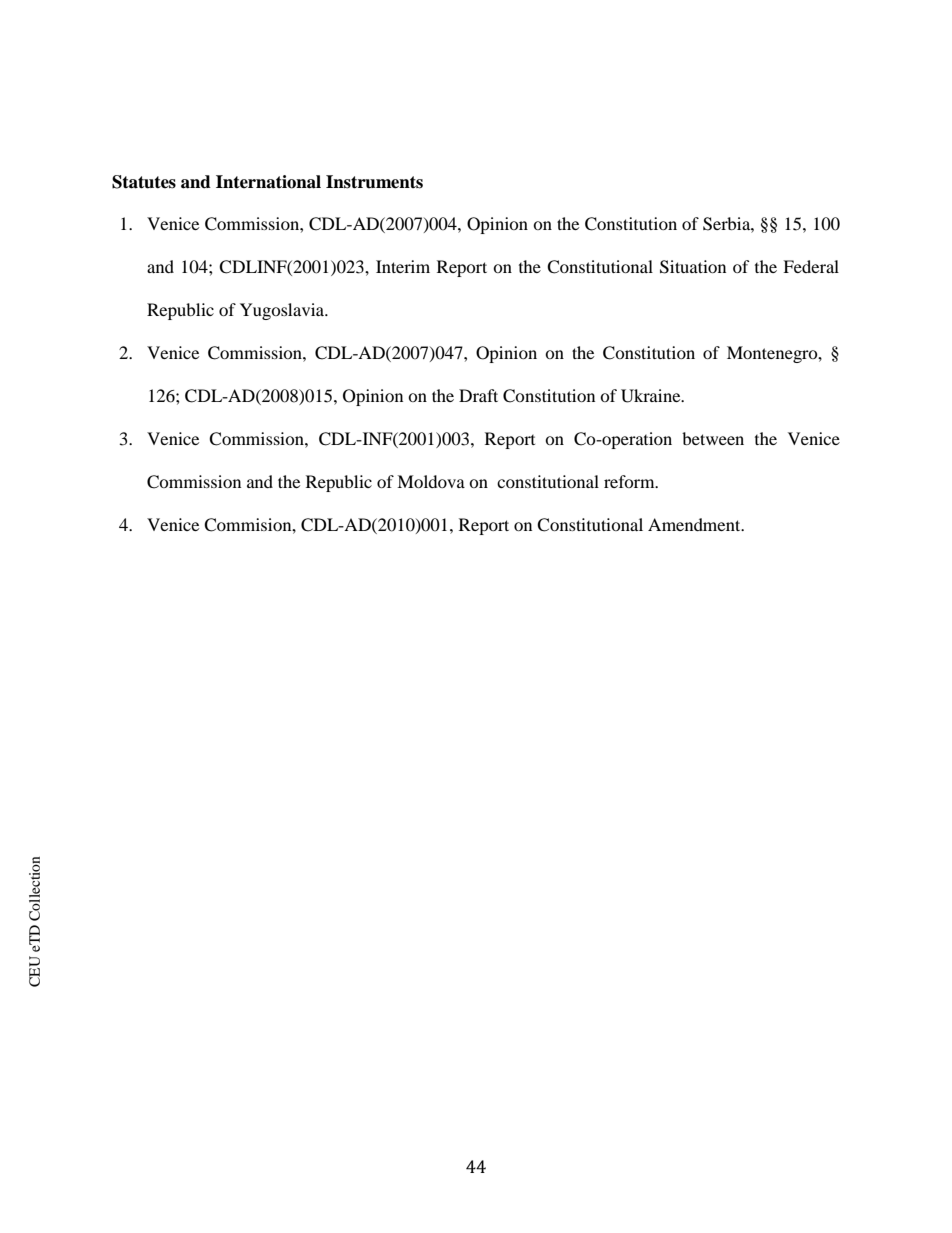 The height and width of the screenshot is (1233, 952). What do you see at coordinates (374, 182) in the screenshot?
I see `Instruments` at bounding box center [374, 182].
